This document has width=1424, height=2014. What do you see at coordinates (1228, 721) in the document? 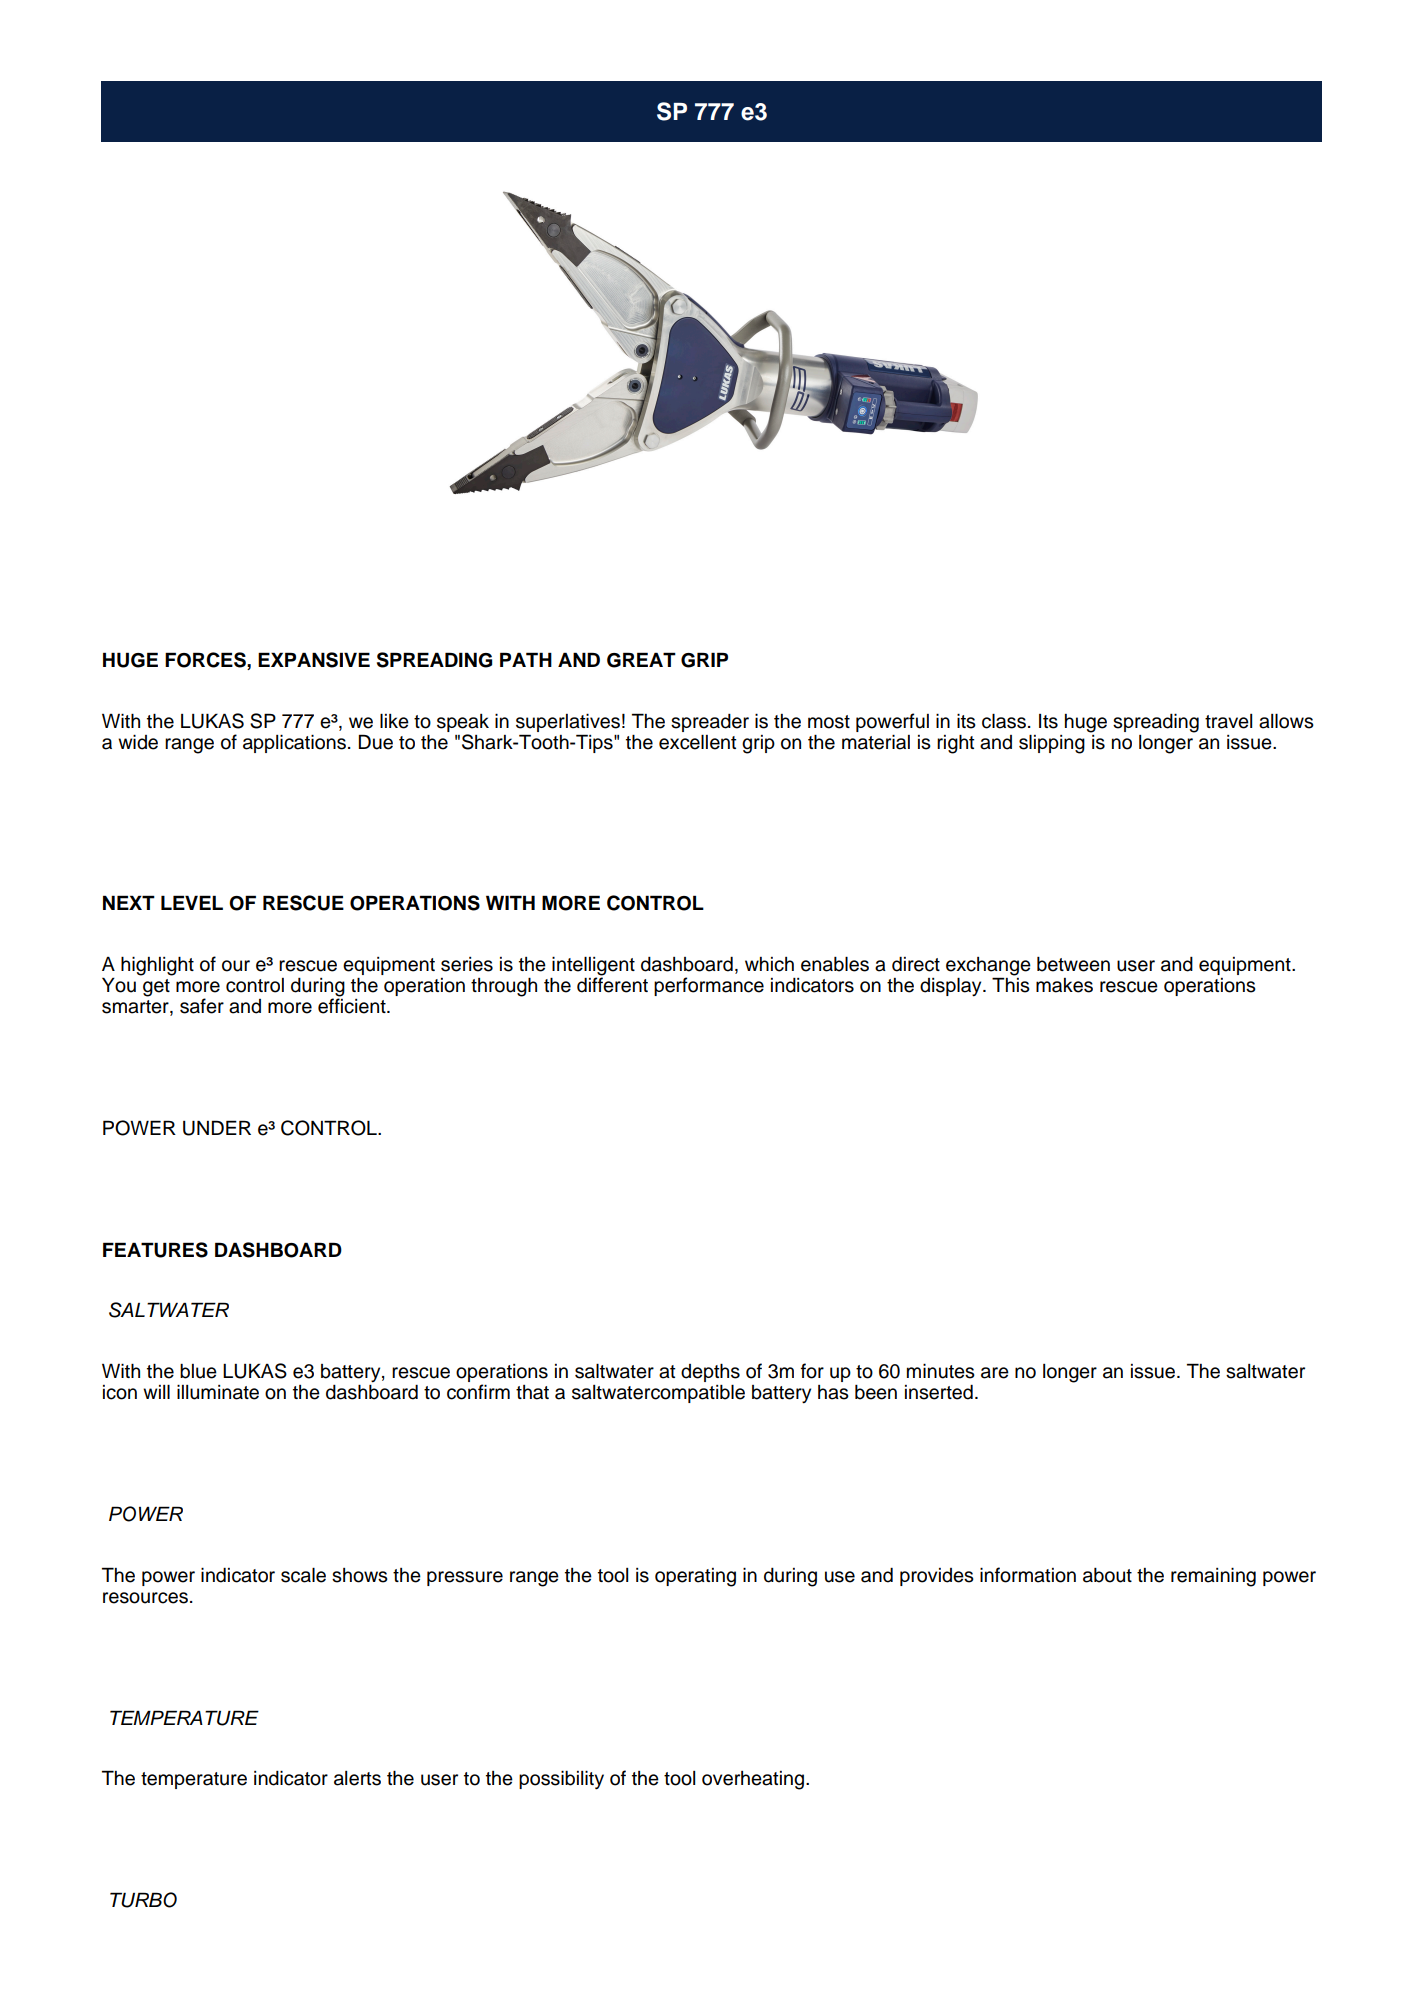
I see `travel` at bounding box center [1228, 721].
